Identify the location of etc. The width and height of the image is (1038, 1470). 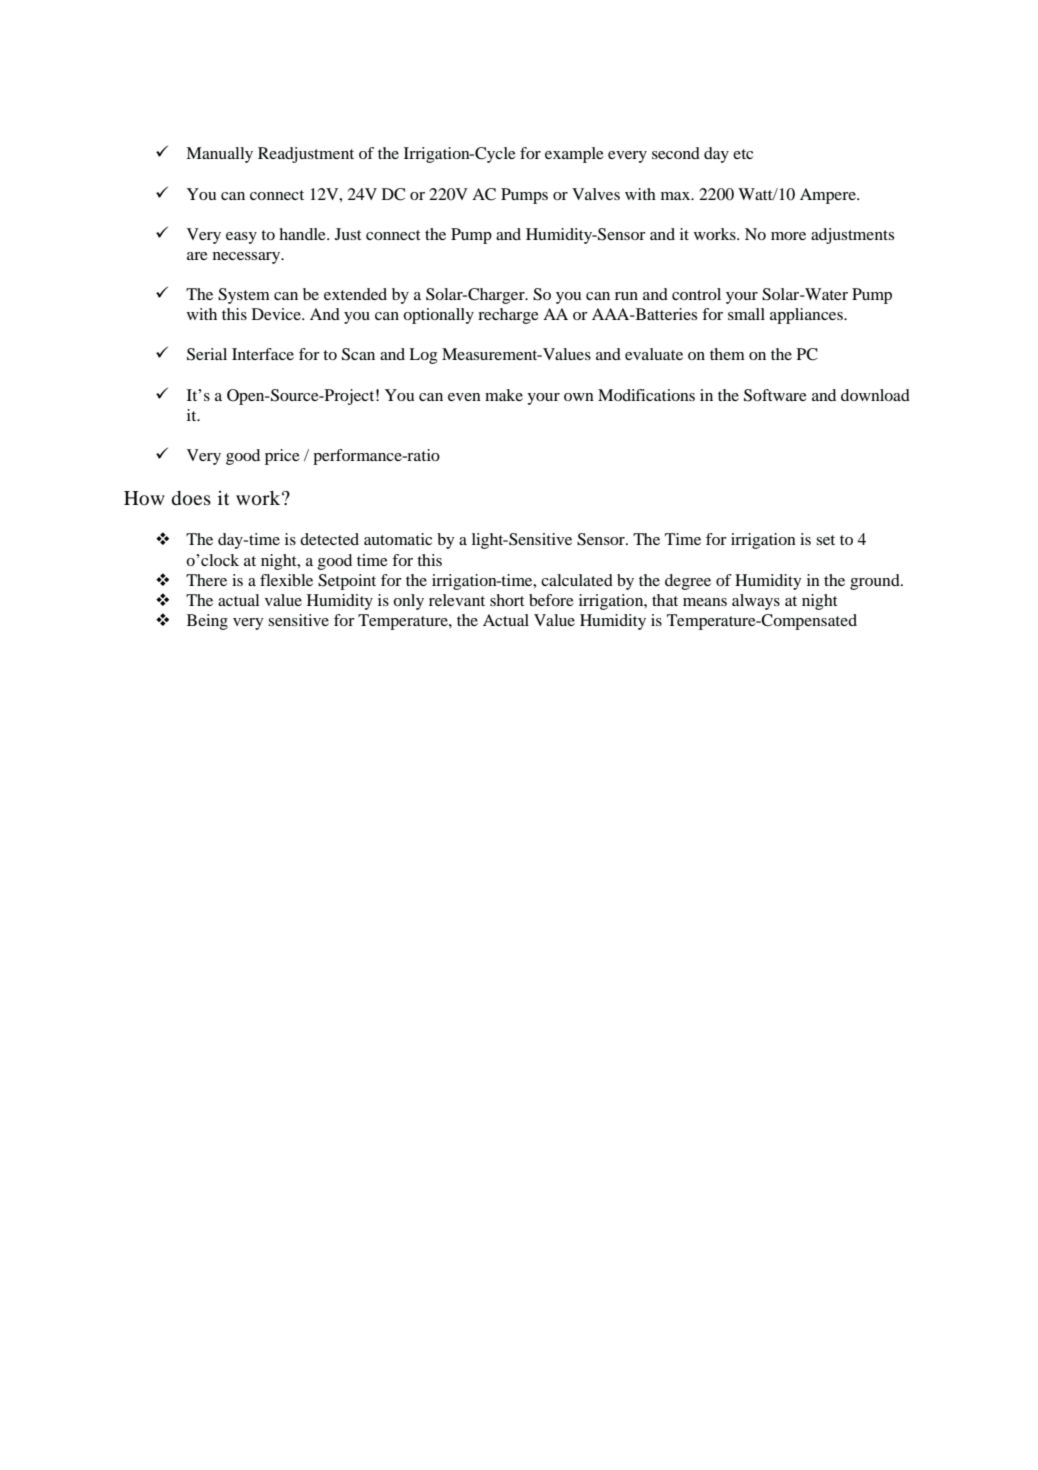
(743, 154).
